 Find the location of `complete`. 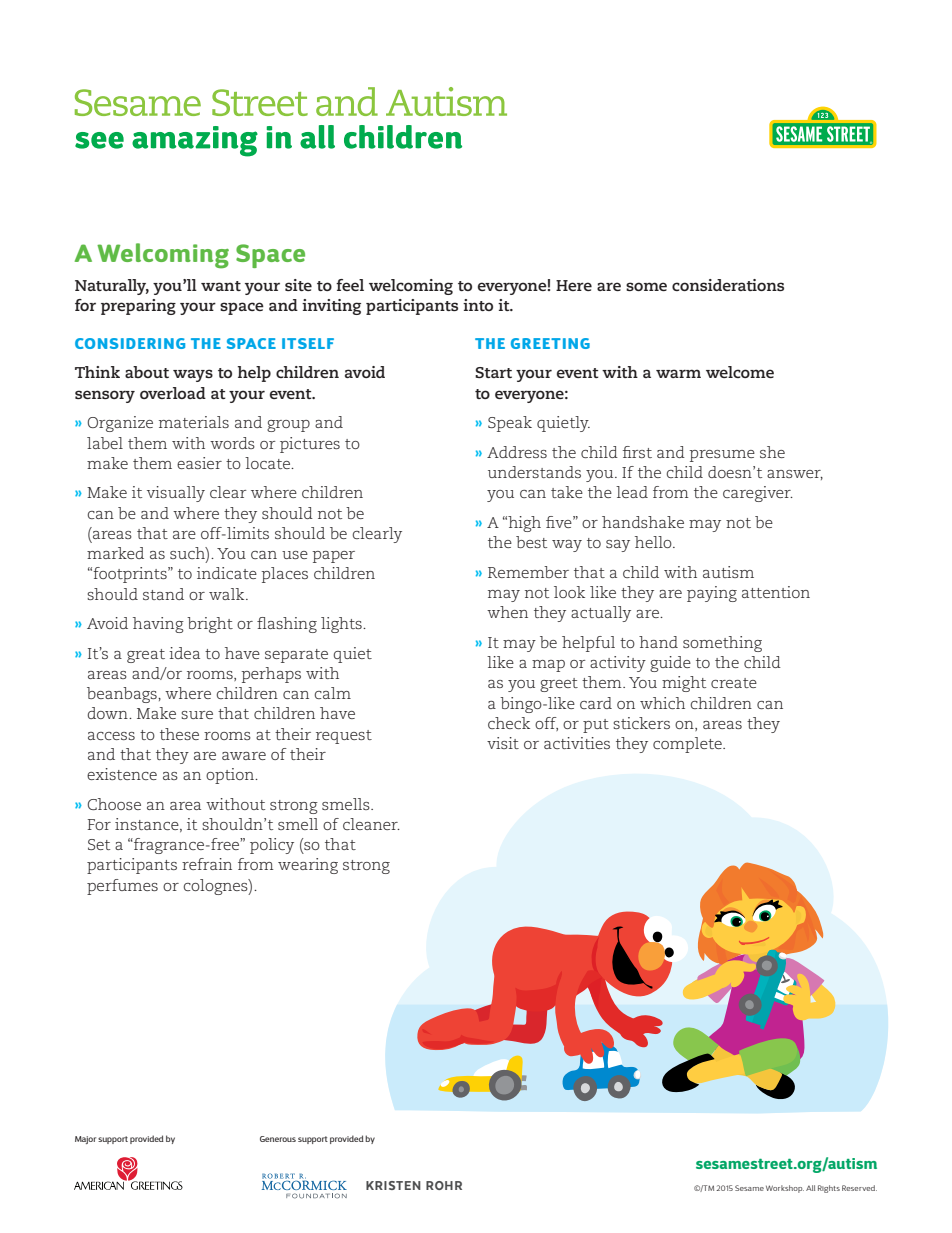

complete is located at coordinates (688, 745).
